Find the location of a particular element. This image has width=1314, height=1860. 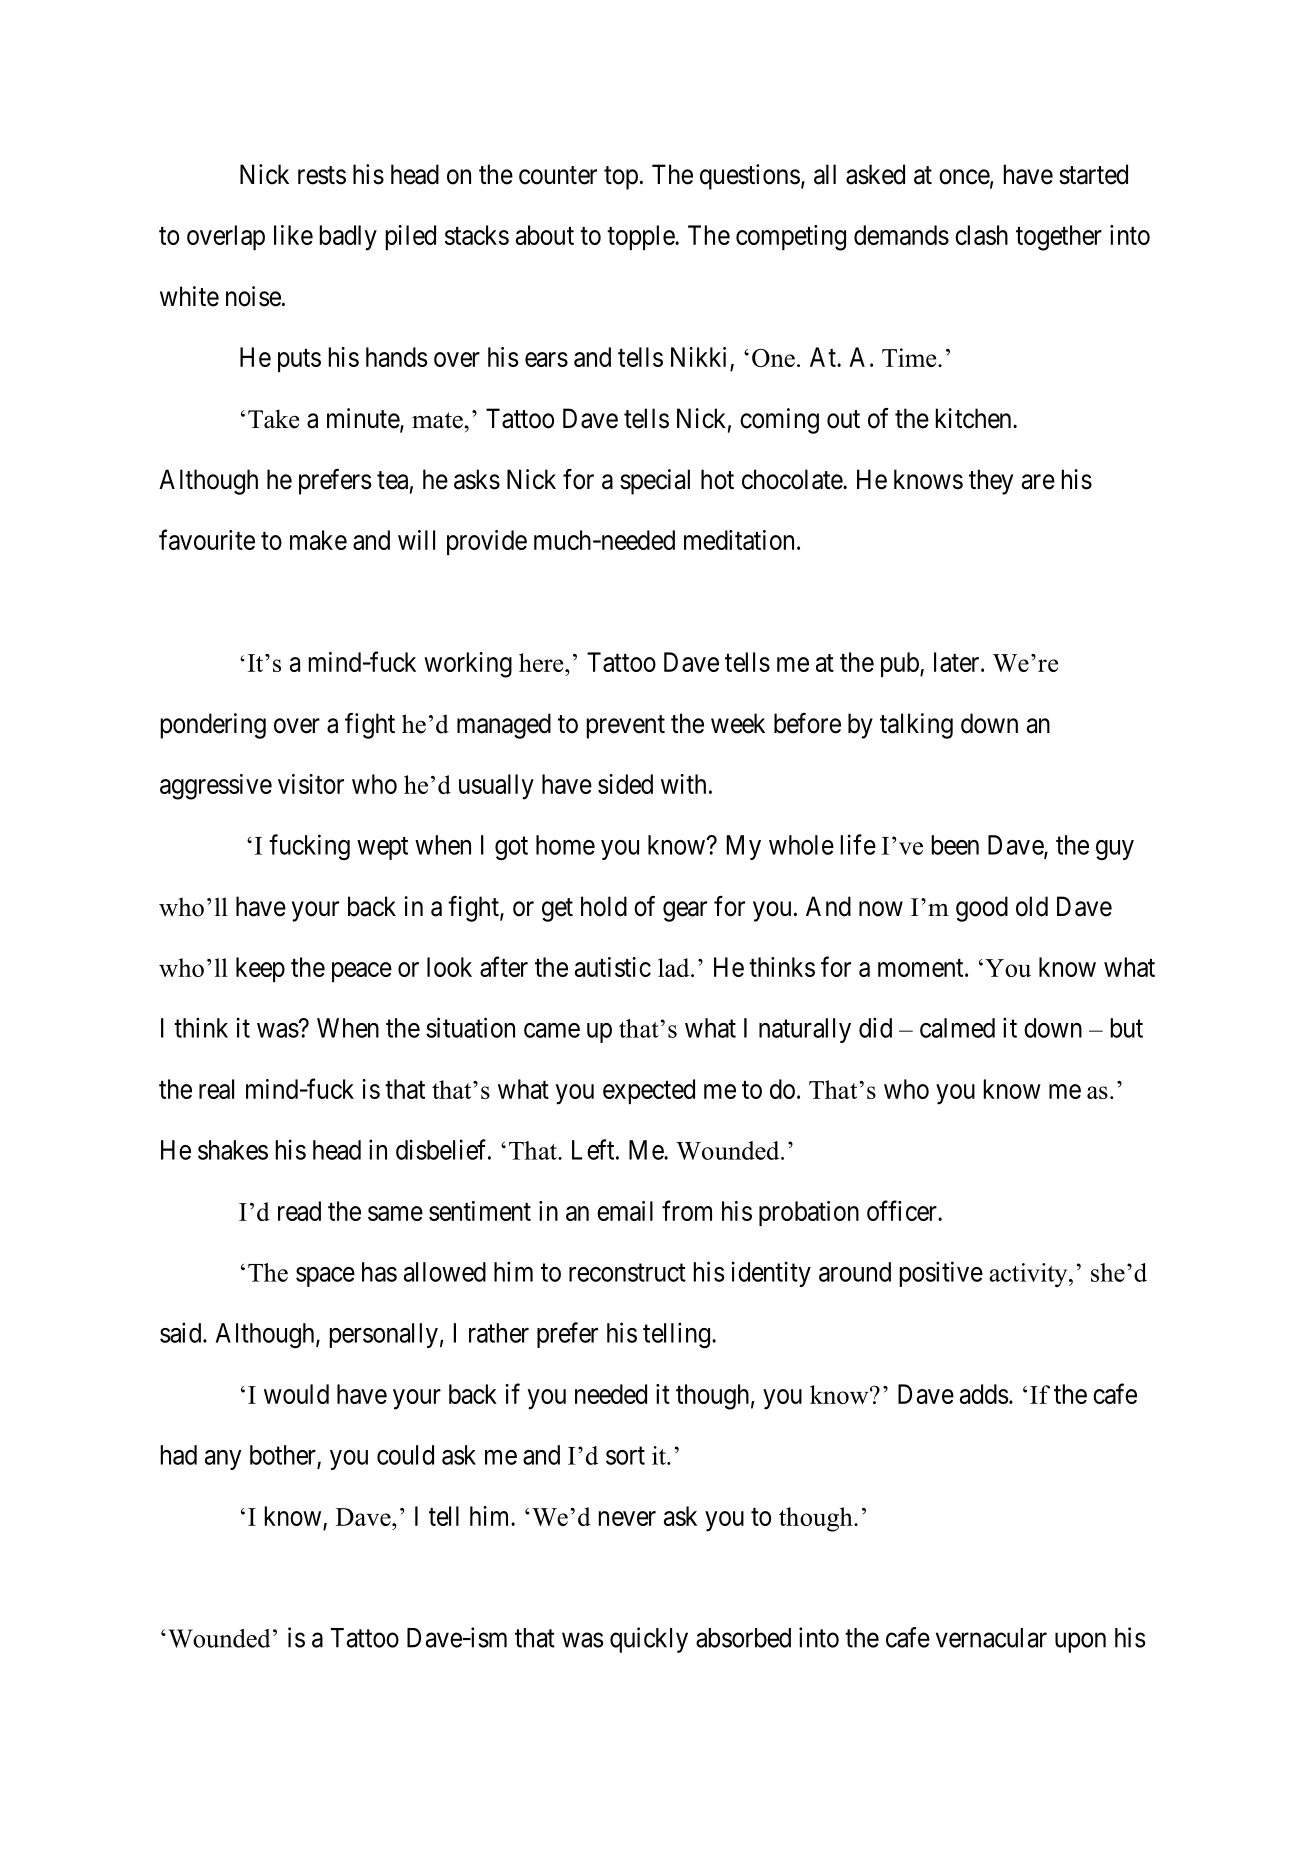

keep is located at coordinates (260, 969).
